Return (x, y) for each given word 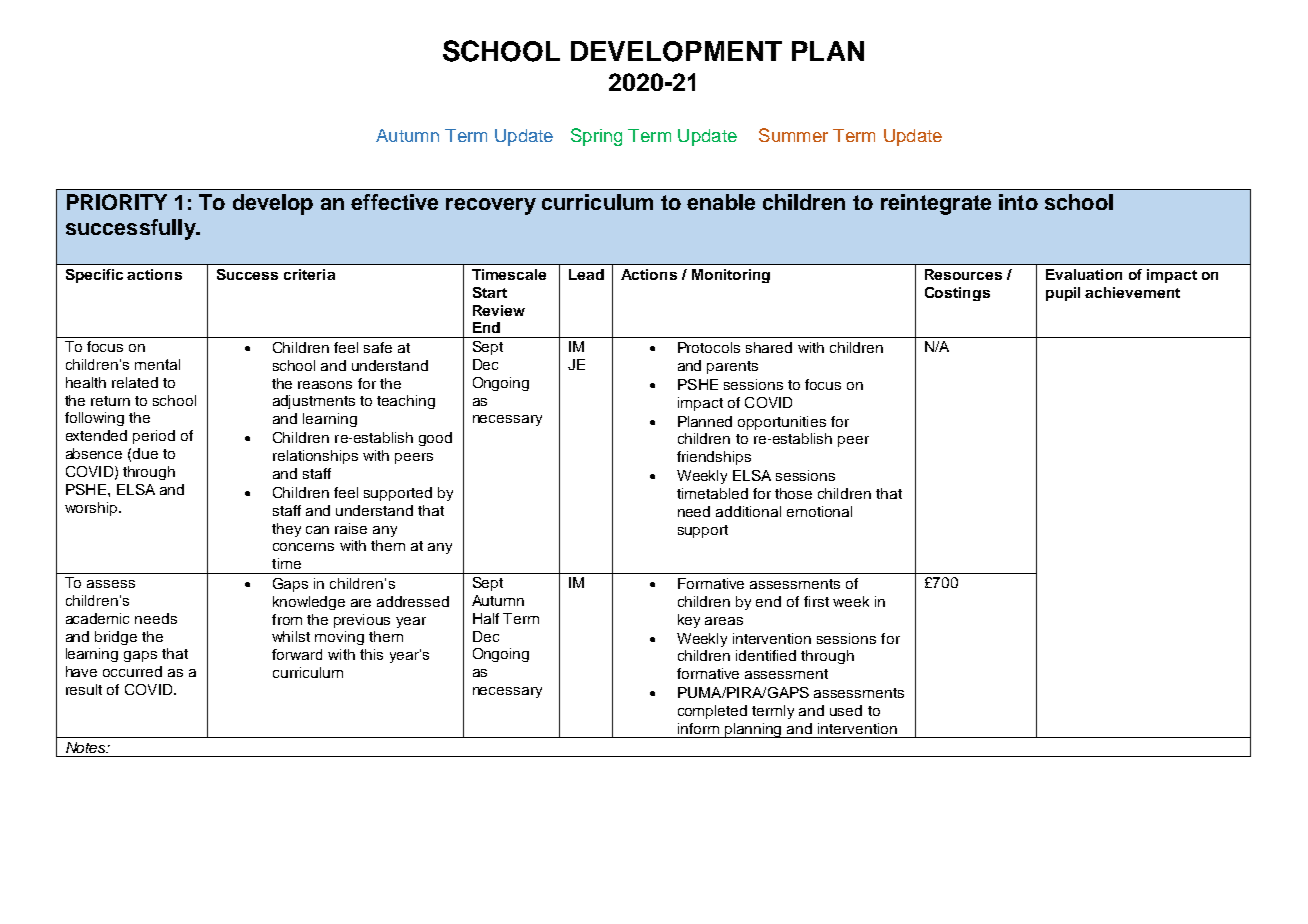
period (154, 437)
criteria (309, 274)
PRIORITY (117, 202)
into (1018, 202)
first (816, 601)
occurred (132, 671)
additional (748, 511)
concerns (303, 547)
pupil (1063, 294)
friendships (714, 458)
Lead (586, 274)
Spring (596, 137)
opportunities (782, 423)
